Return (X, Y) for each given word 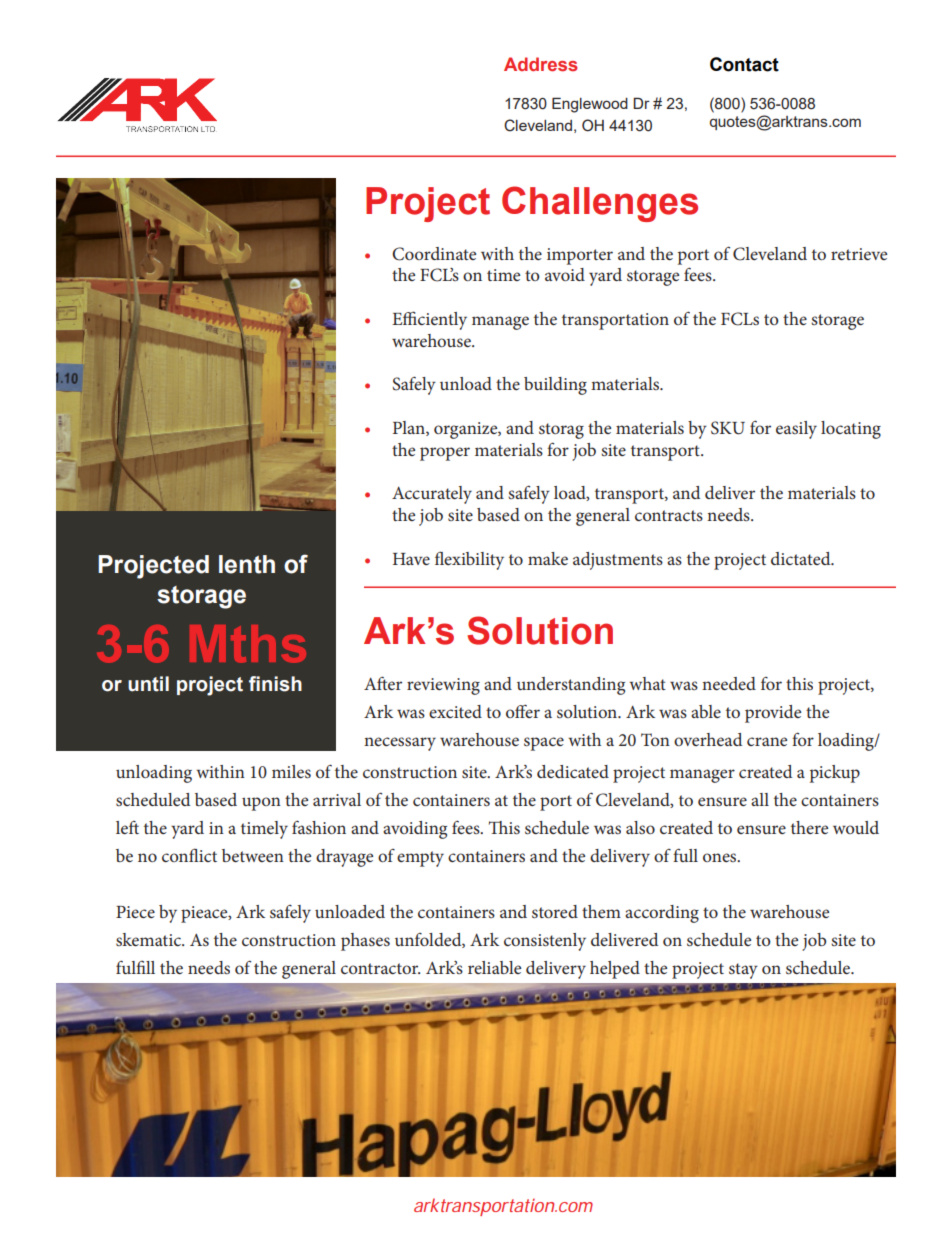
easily (796, 430)
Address (541, 64)
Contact (744, 64)
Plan (410, 428)
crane (767, 741)
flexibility (469, 560)
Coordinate (434, 254)
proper (445, 454)
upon (261, 804)
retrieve (859, 254)
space (544, 744)
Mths (248, 644)
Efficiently (429, 320)
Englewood (590, 105)
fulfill (135, 967)
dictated (802, 558)
